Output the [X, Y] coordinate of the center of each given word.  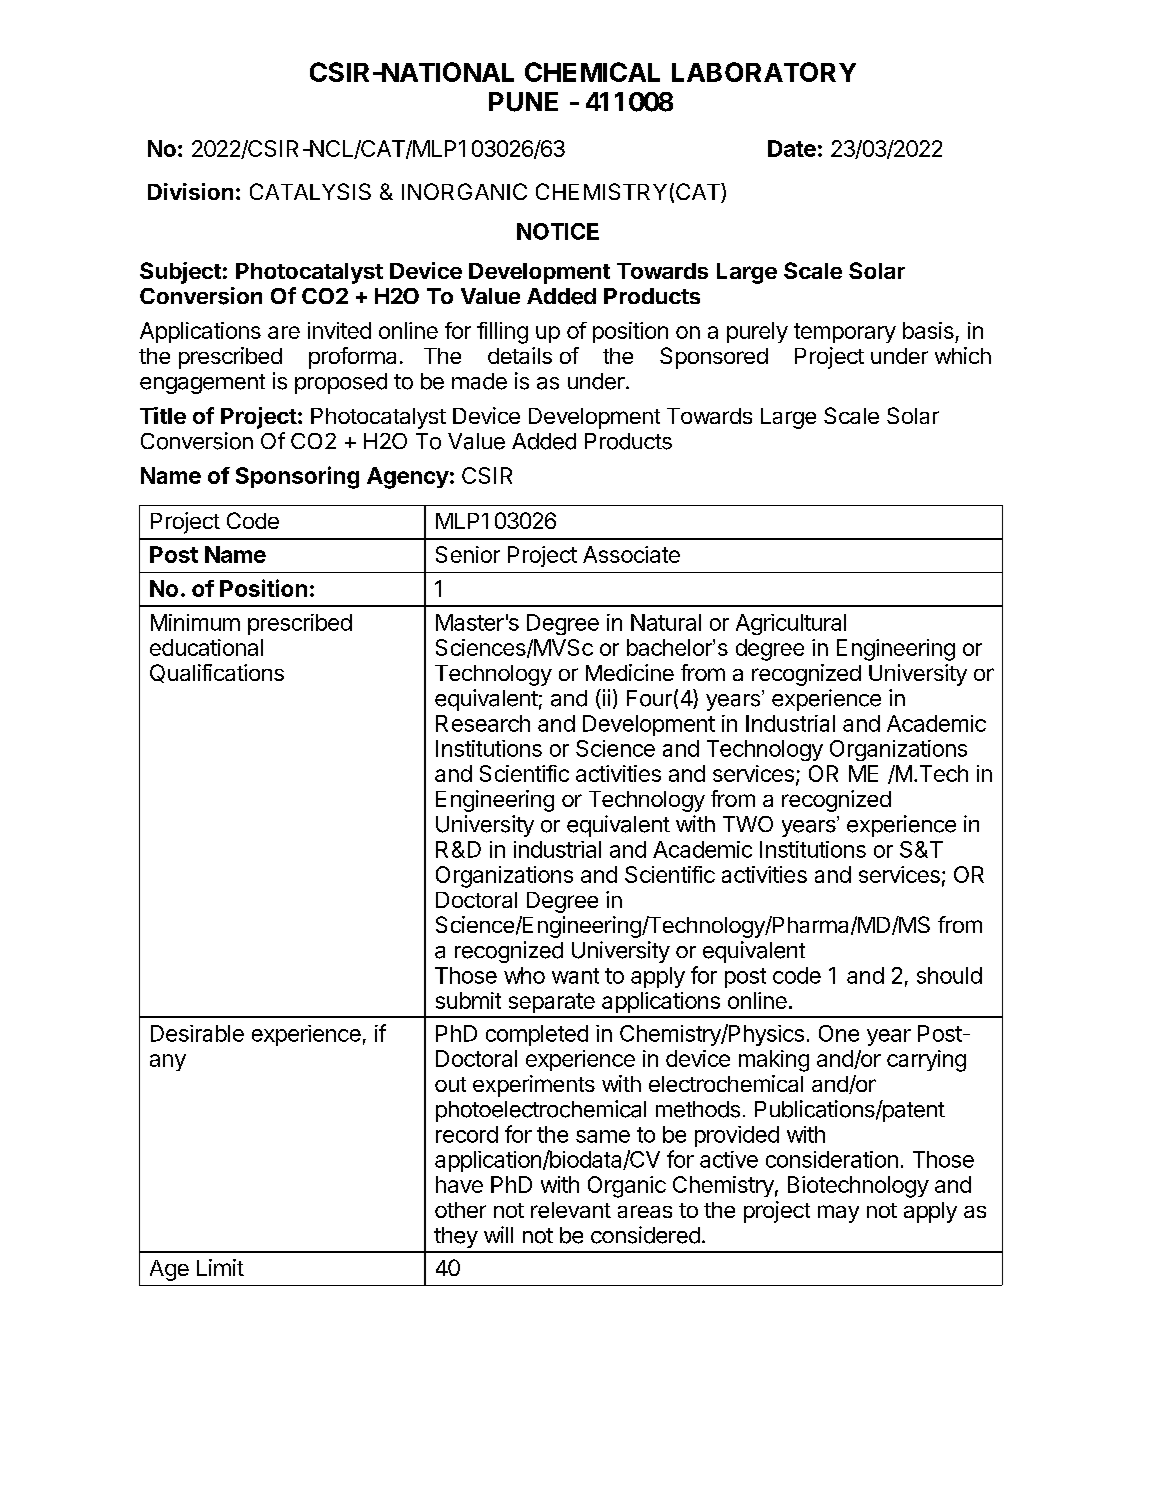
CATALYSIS [310, 191]
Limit [220, 1267]
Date [792, 148]
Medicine [630, 672]
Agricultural [791, 624]
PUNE [523, 102]
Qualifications [217, 673]
